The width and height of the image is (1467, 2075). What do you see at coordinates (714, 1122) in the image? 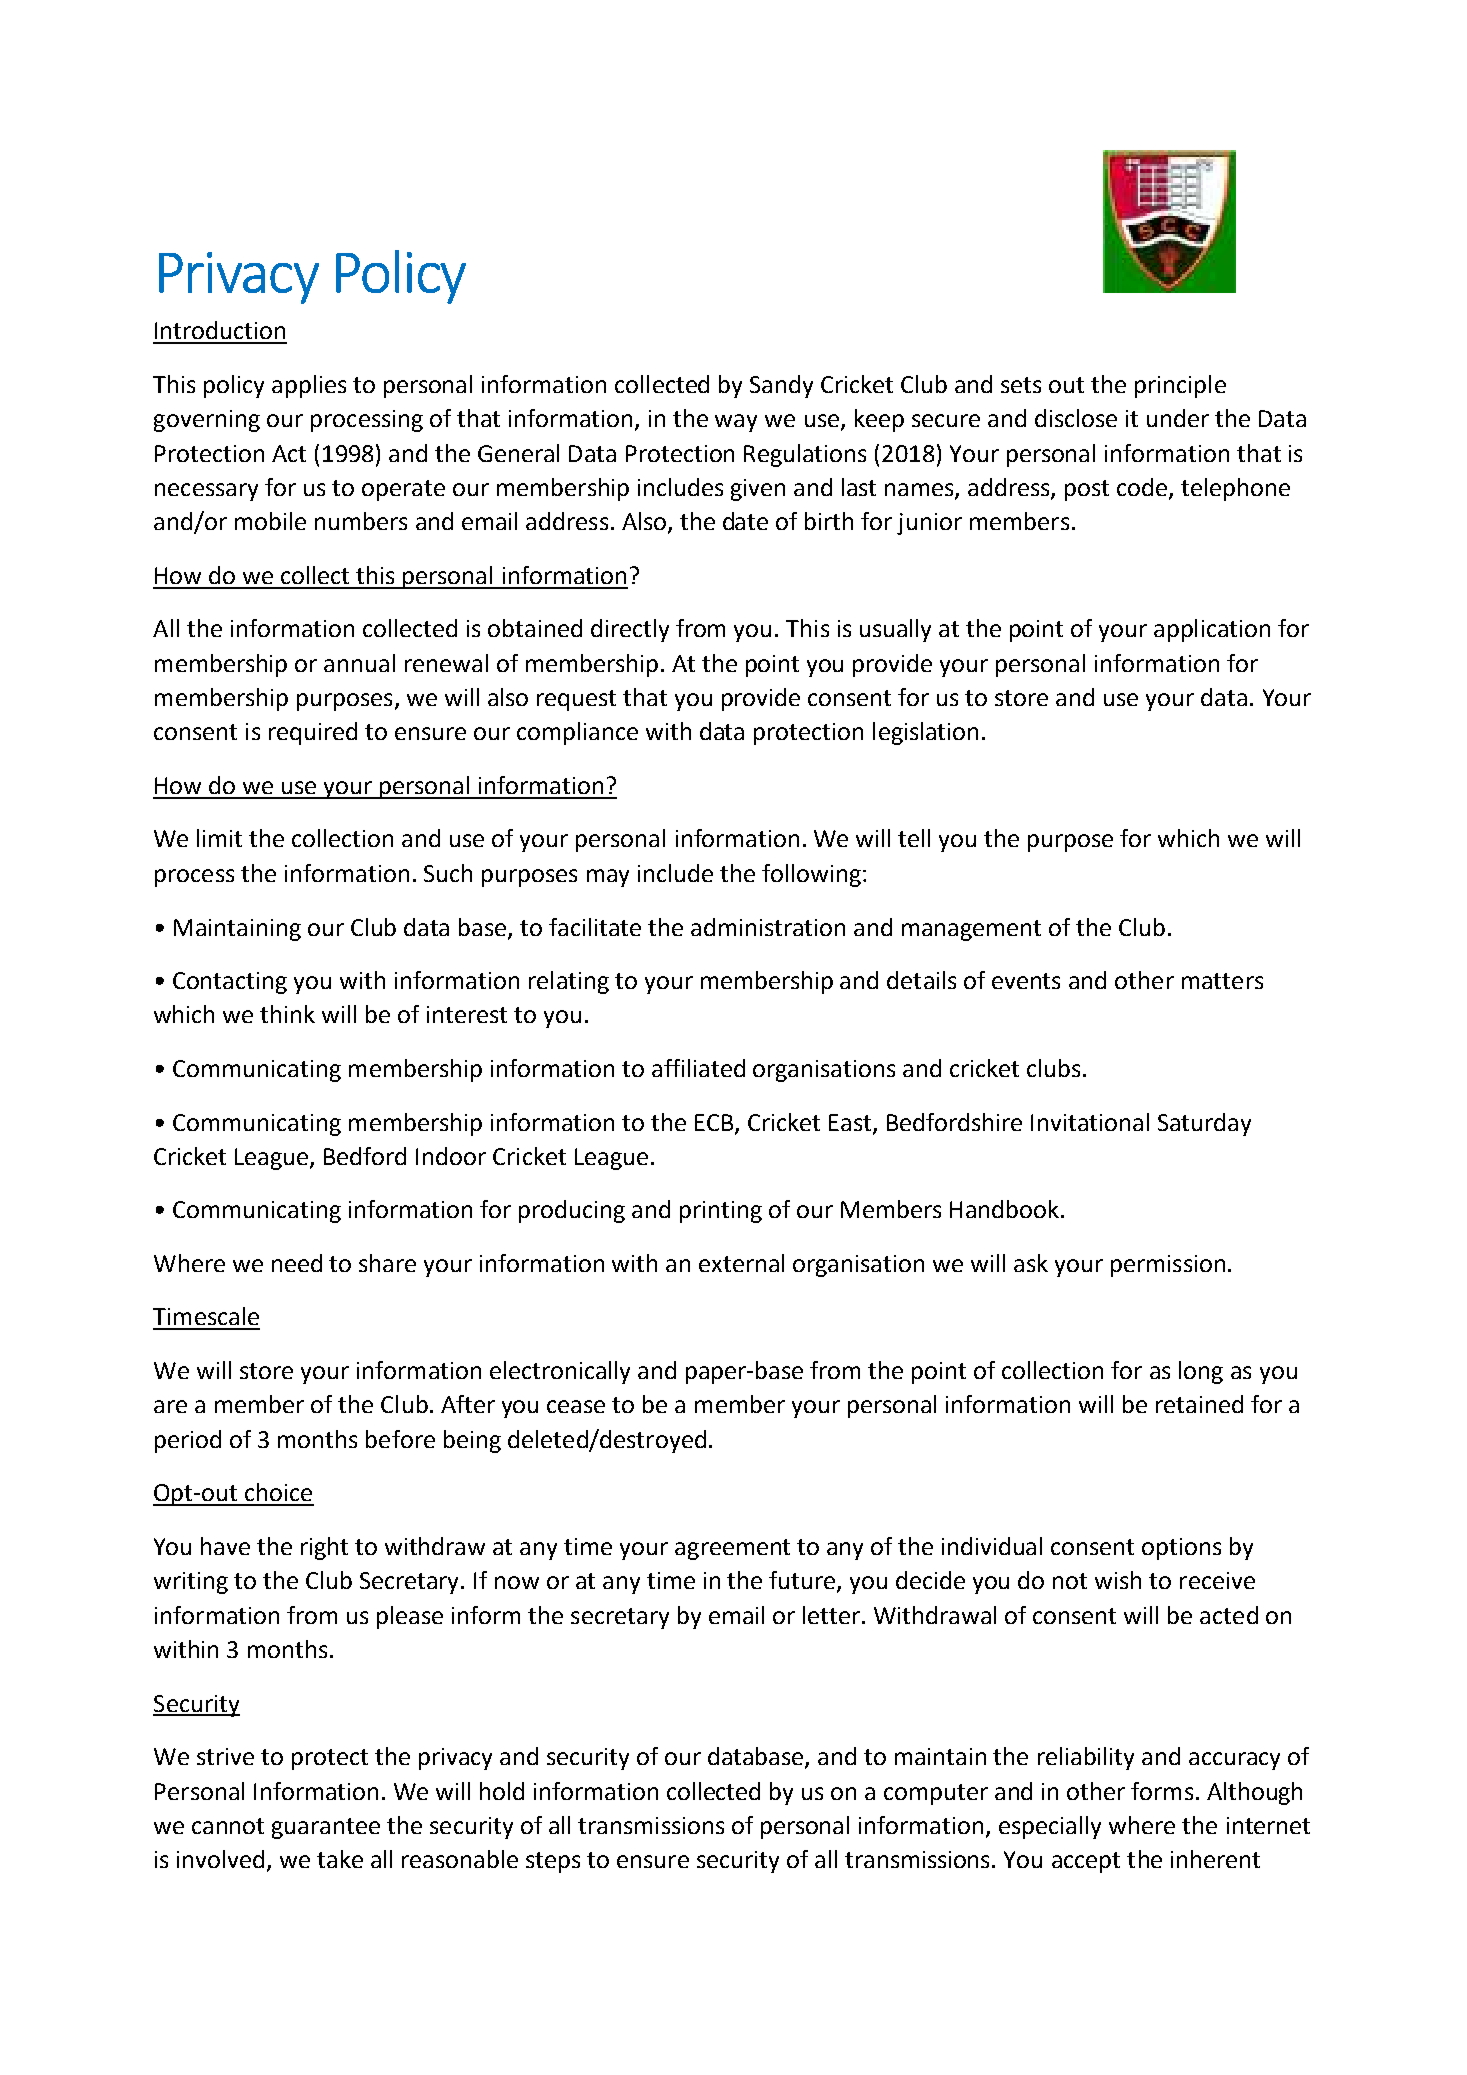
I see `ECB` at bounding box center [714, 1122].
